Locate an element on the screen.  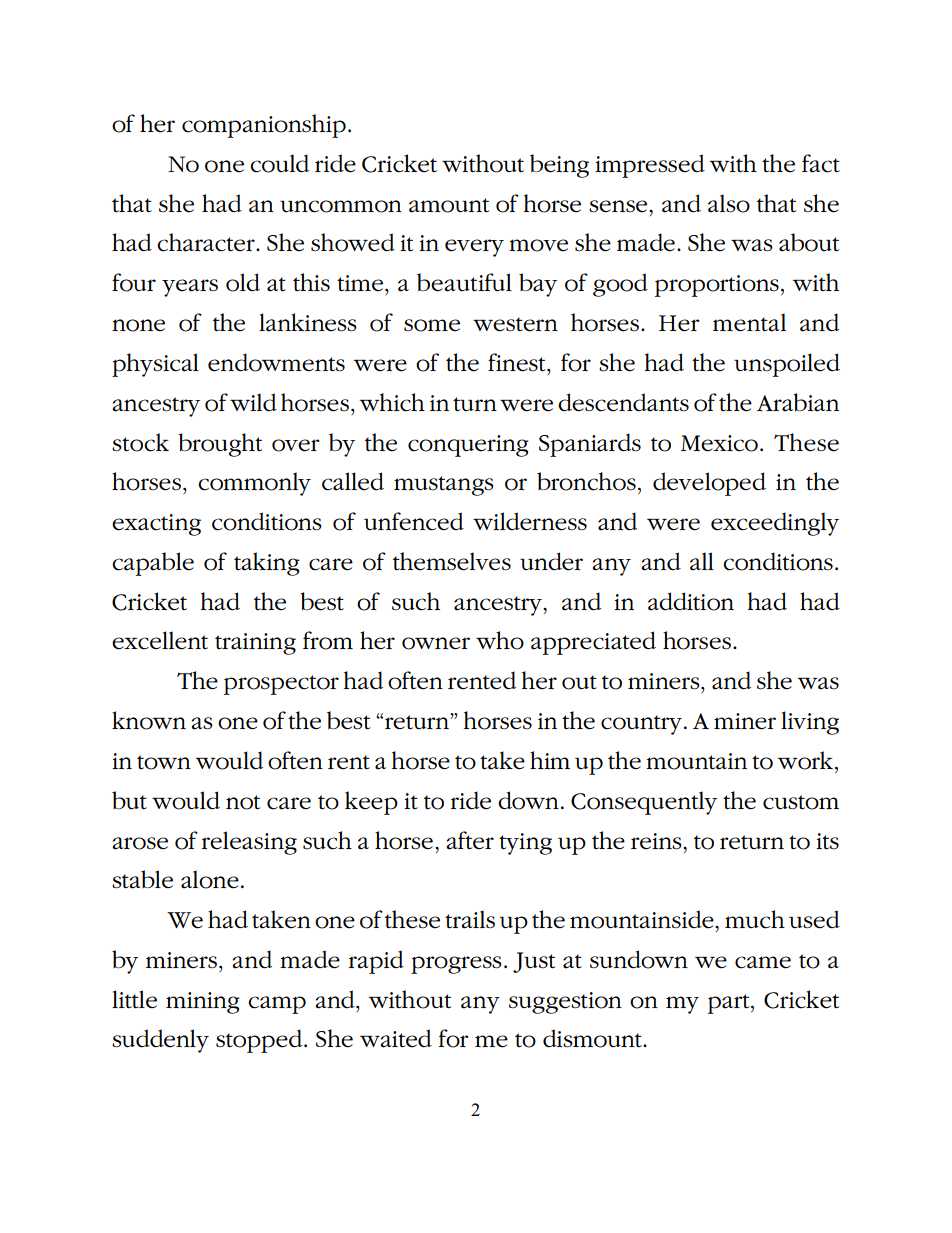
after is located at coordinates (470, 840).
